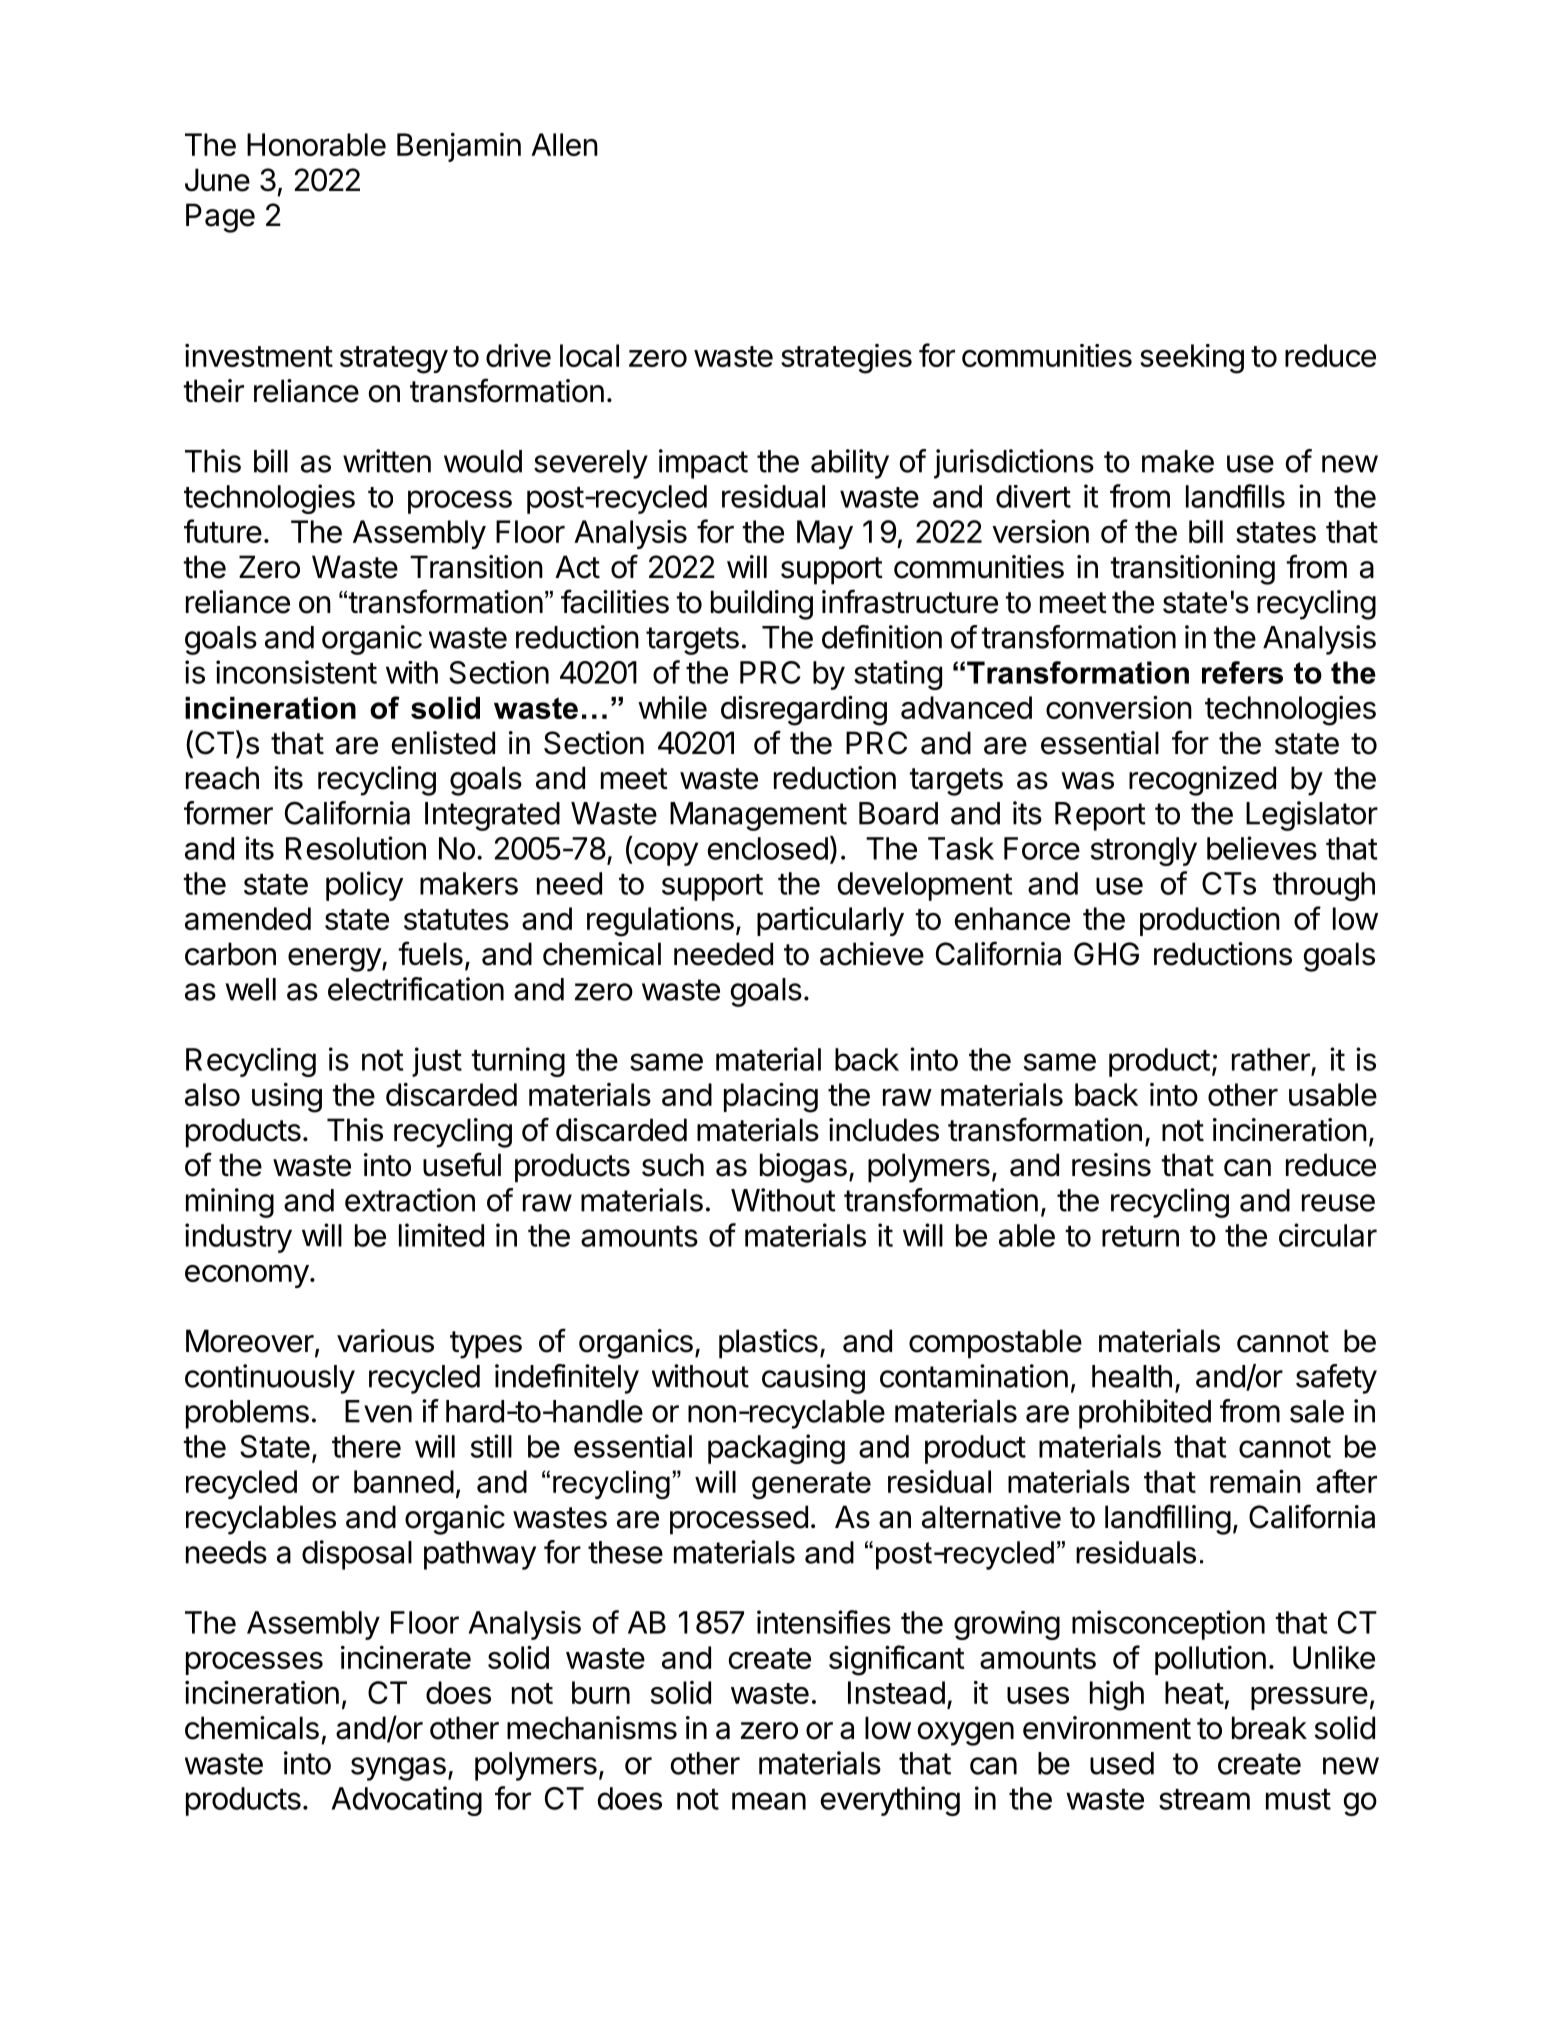 This screenshot has height=2019, width=1560. What do you see at coordinates (385, 1341) in the screenshot?
I see `various` at bounding box center [385, 1341].
